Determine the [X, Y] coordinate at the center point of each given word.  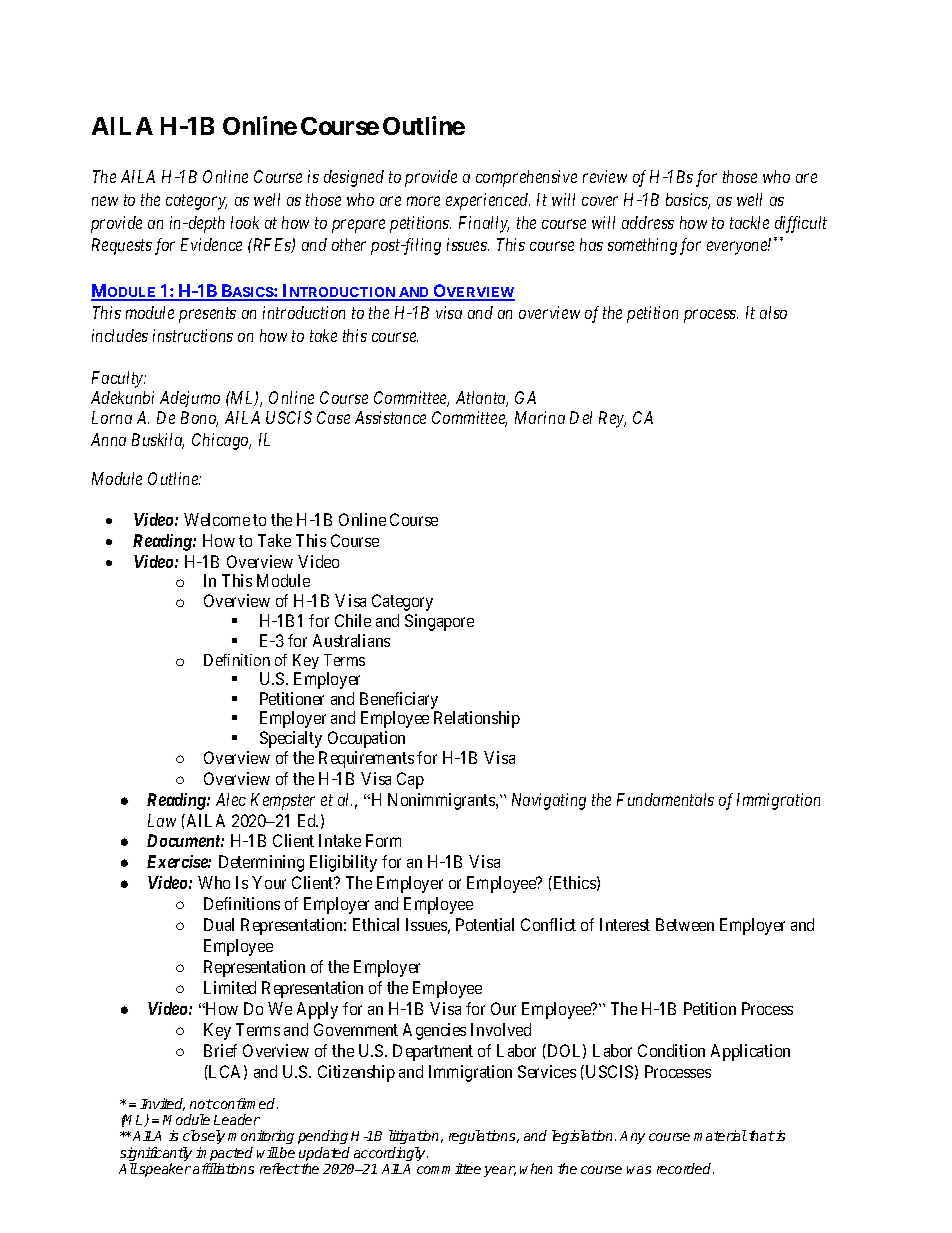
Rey [612, 419]
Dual [219, 924]
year [500, 1171]
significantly [156, 1155]
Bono [199, 419]
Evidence [211, 244]
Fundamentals [665, 799]
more [423, 201]
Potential [485, 924]
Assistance [390, 417]
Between [685, 924]
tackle [749, 222]
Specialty [291, 739]
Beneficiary [399, 702]
